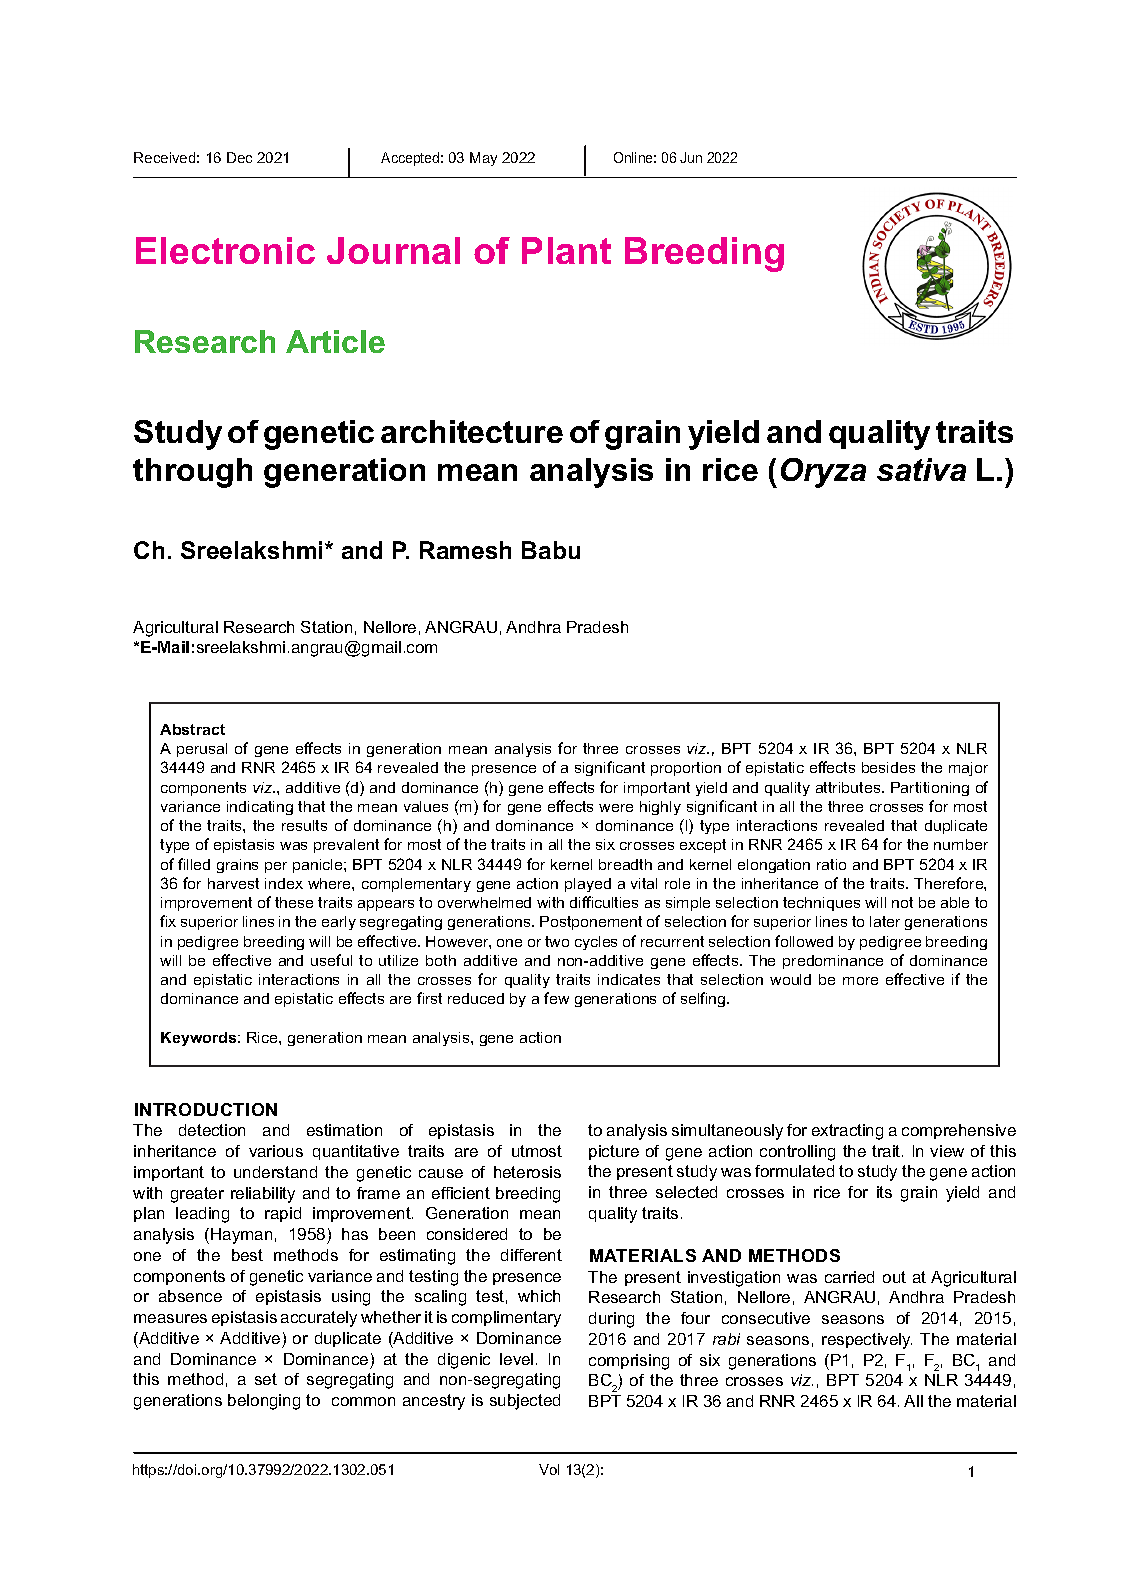 The height and width of the screenshot is (1589, 1124). Describe the element at coordinates (264, 1402) in the screenshot. I see `belonging` at that location.
